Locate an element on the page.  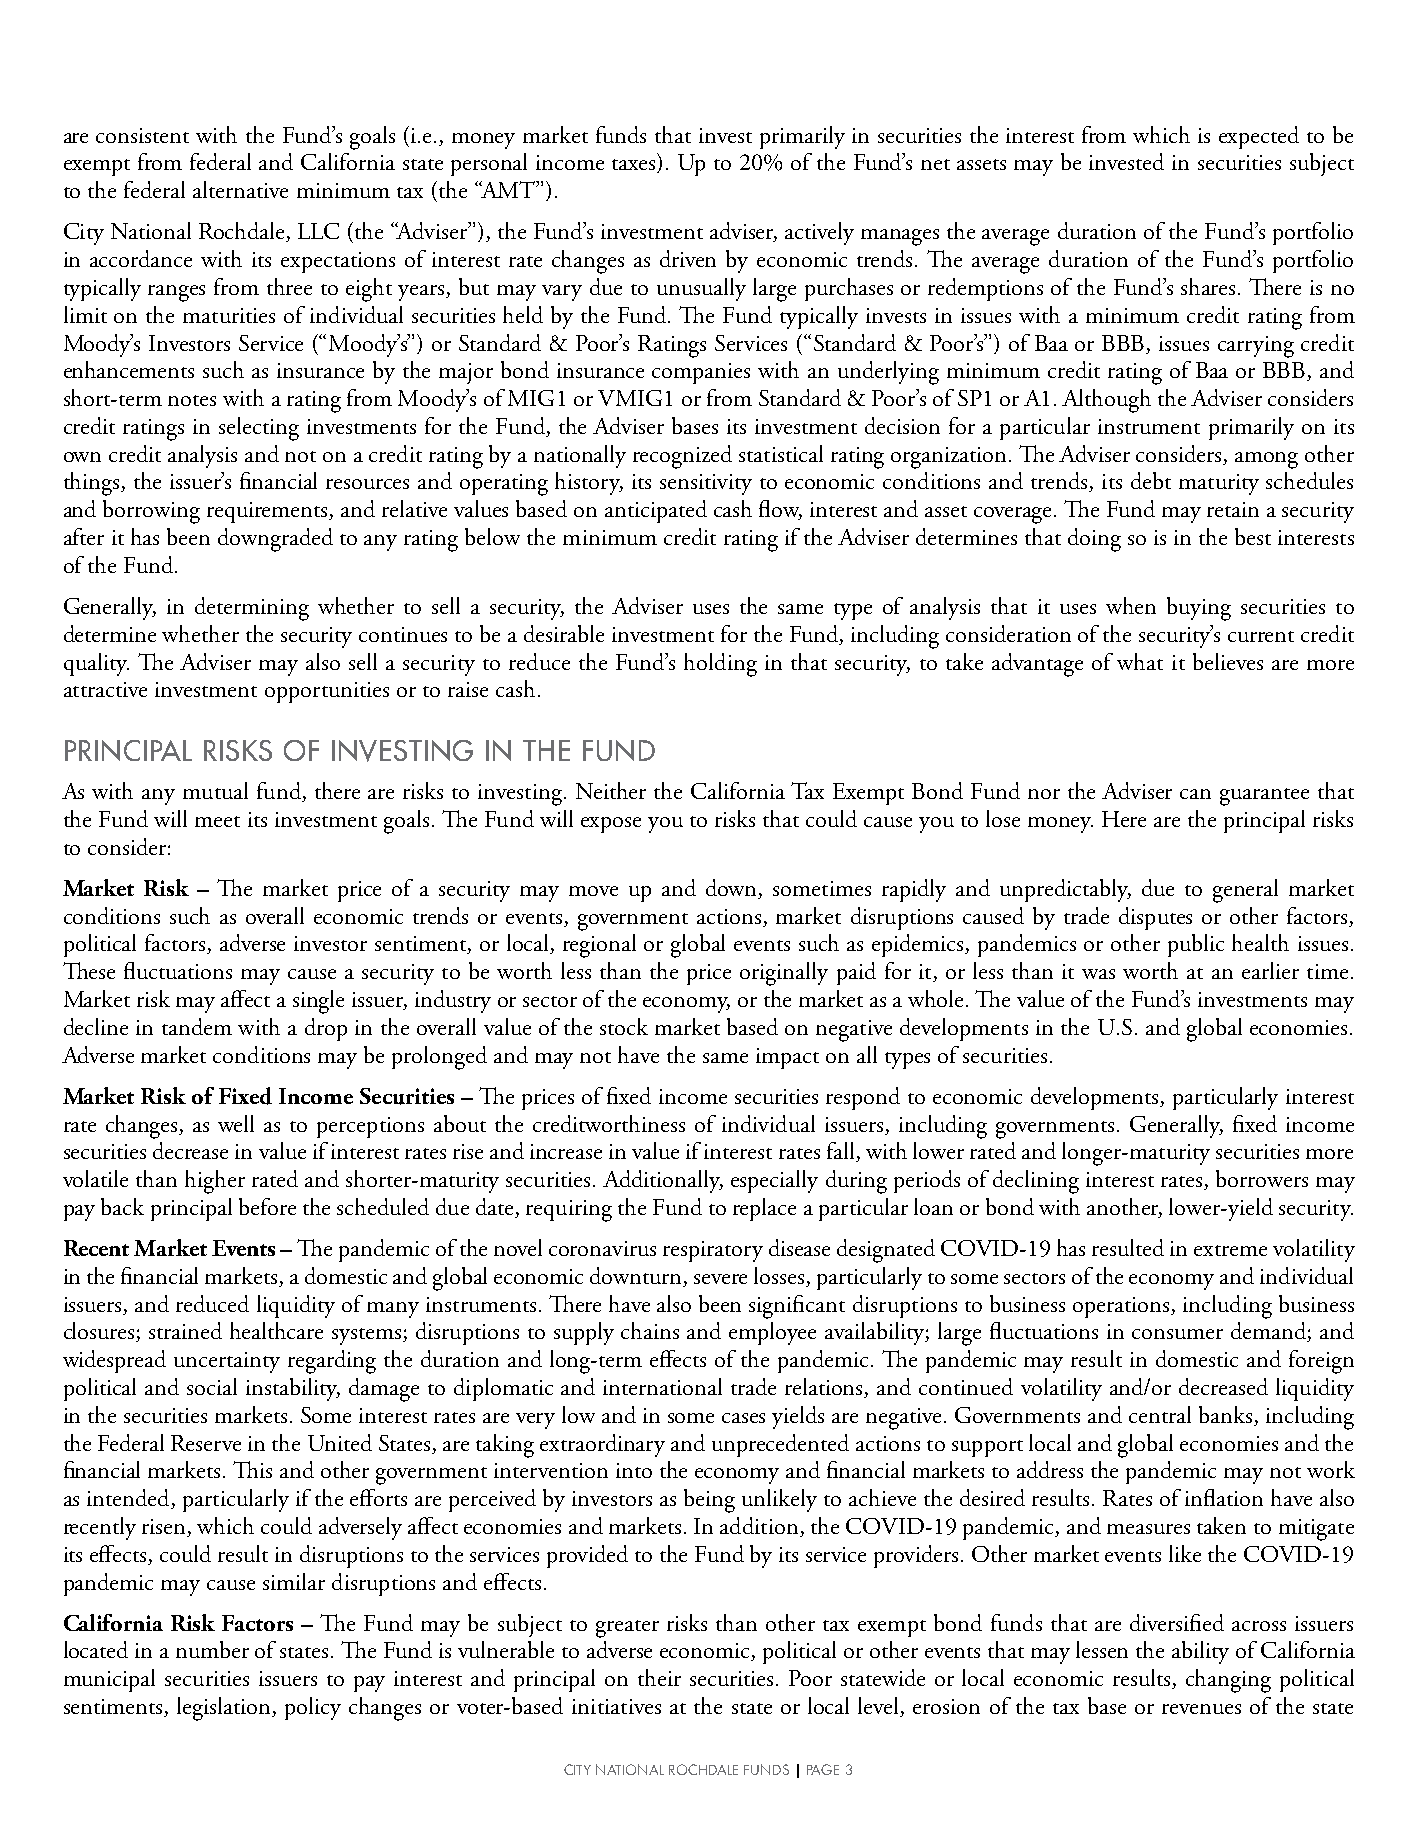
expected is located at coordinates (1259, 137).
